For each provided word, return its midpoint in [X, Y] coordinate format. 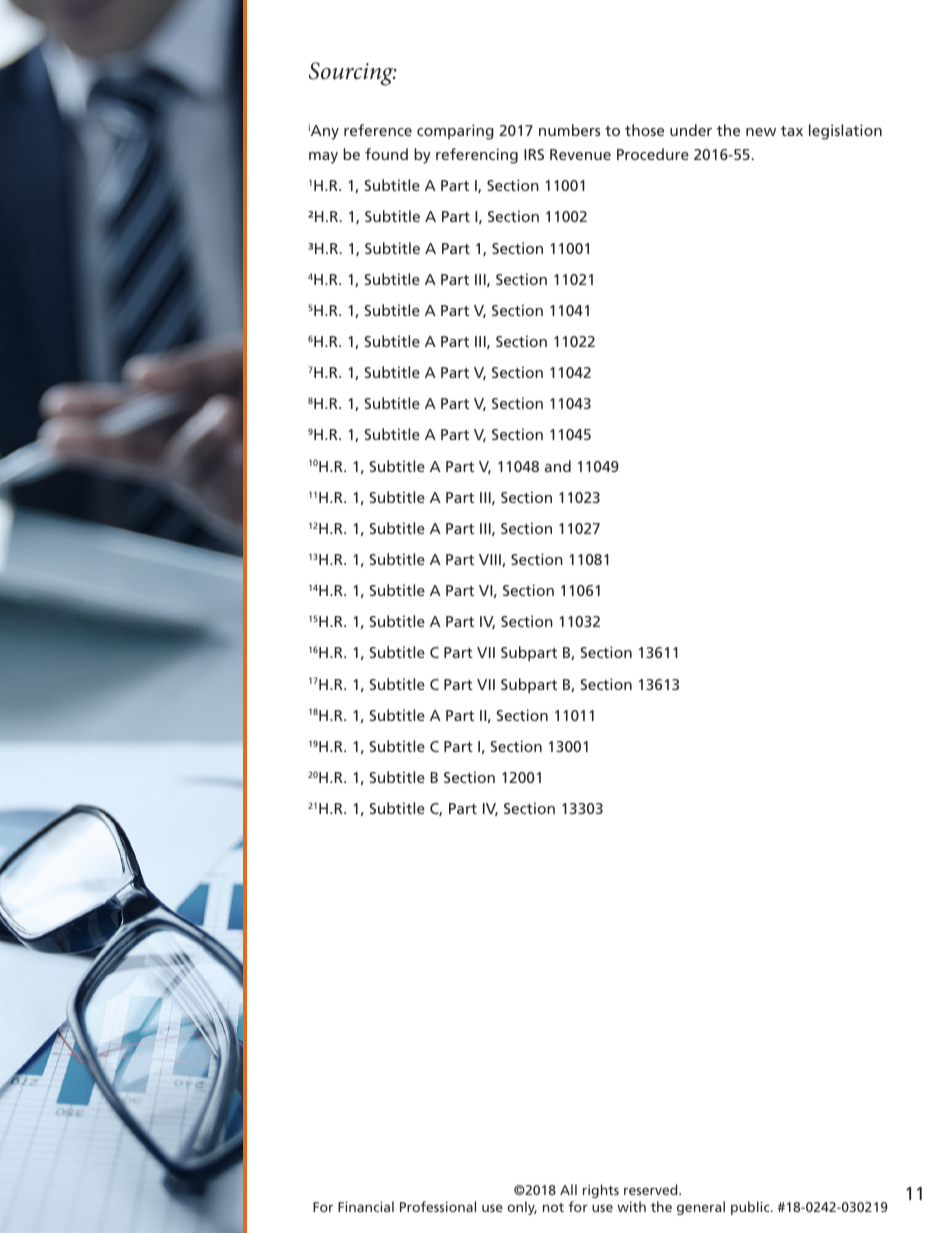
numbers [570, 130]
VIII [491, 560]
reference [378, 130]
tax [792, 131]
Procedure [653, 154]
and [558, 466]
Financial [366, 1206]
